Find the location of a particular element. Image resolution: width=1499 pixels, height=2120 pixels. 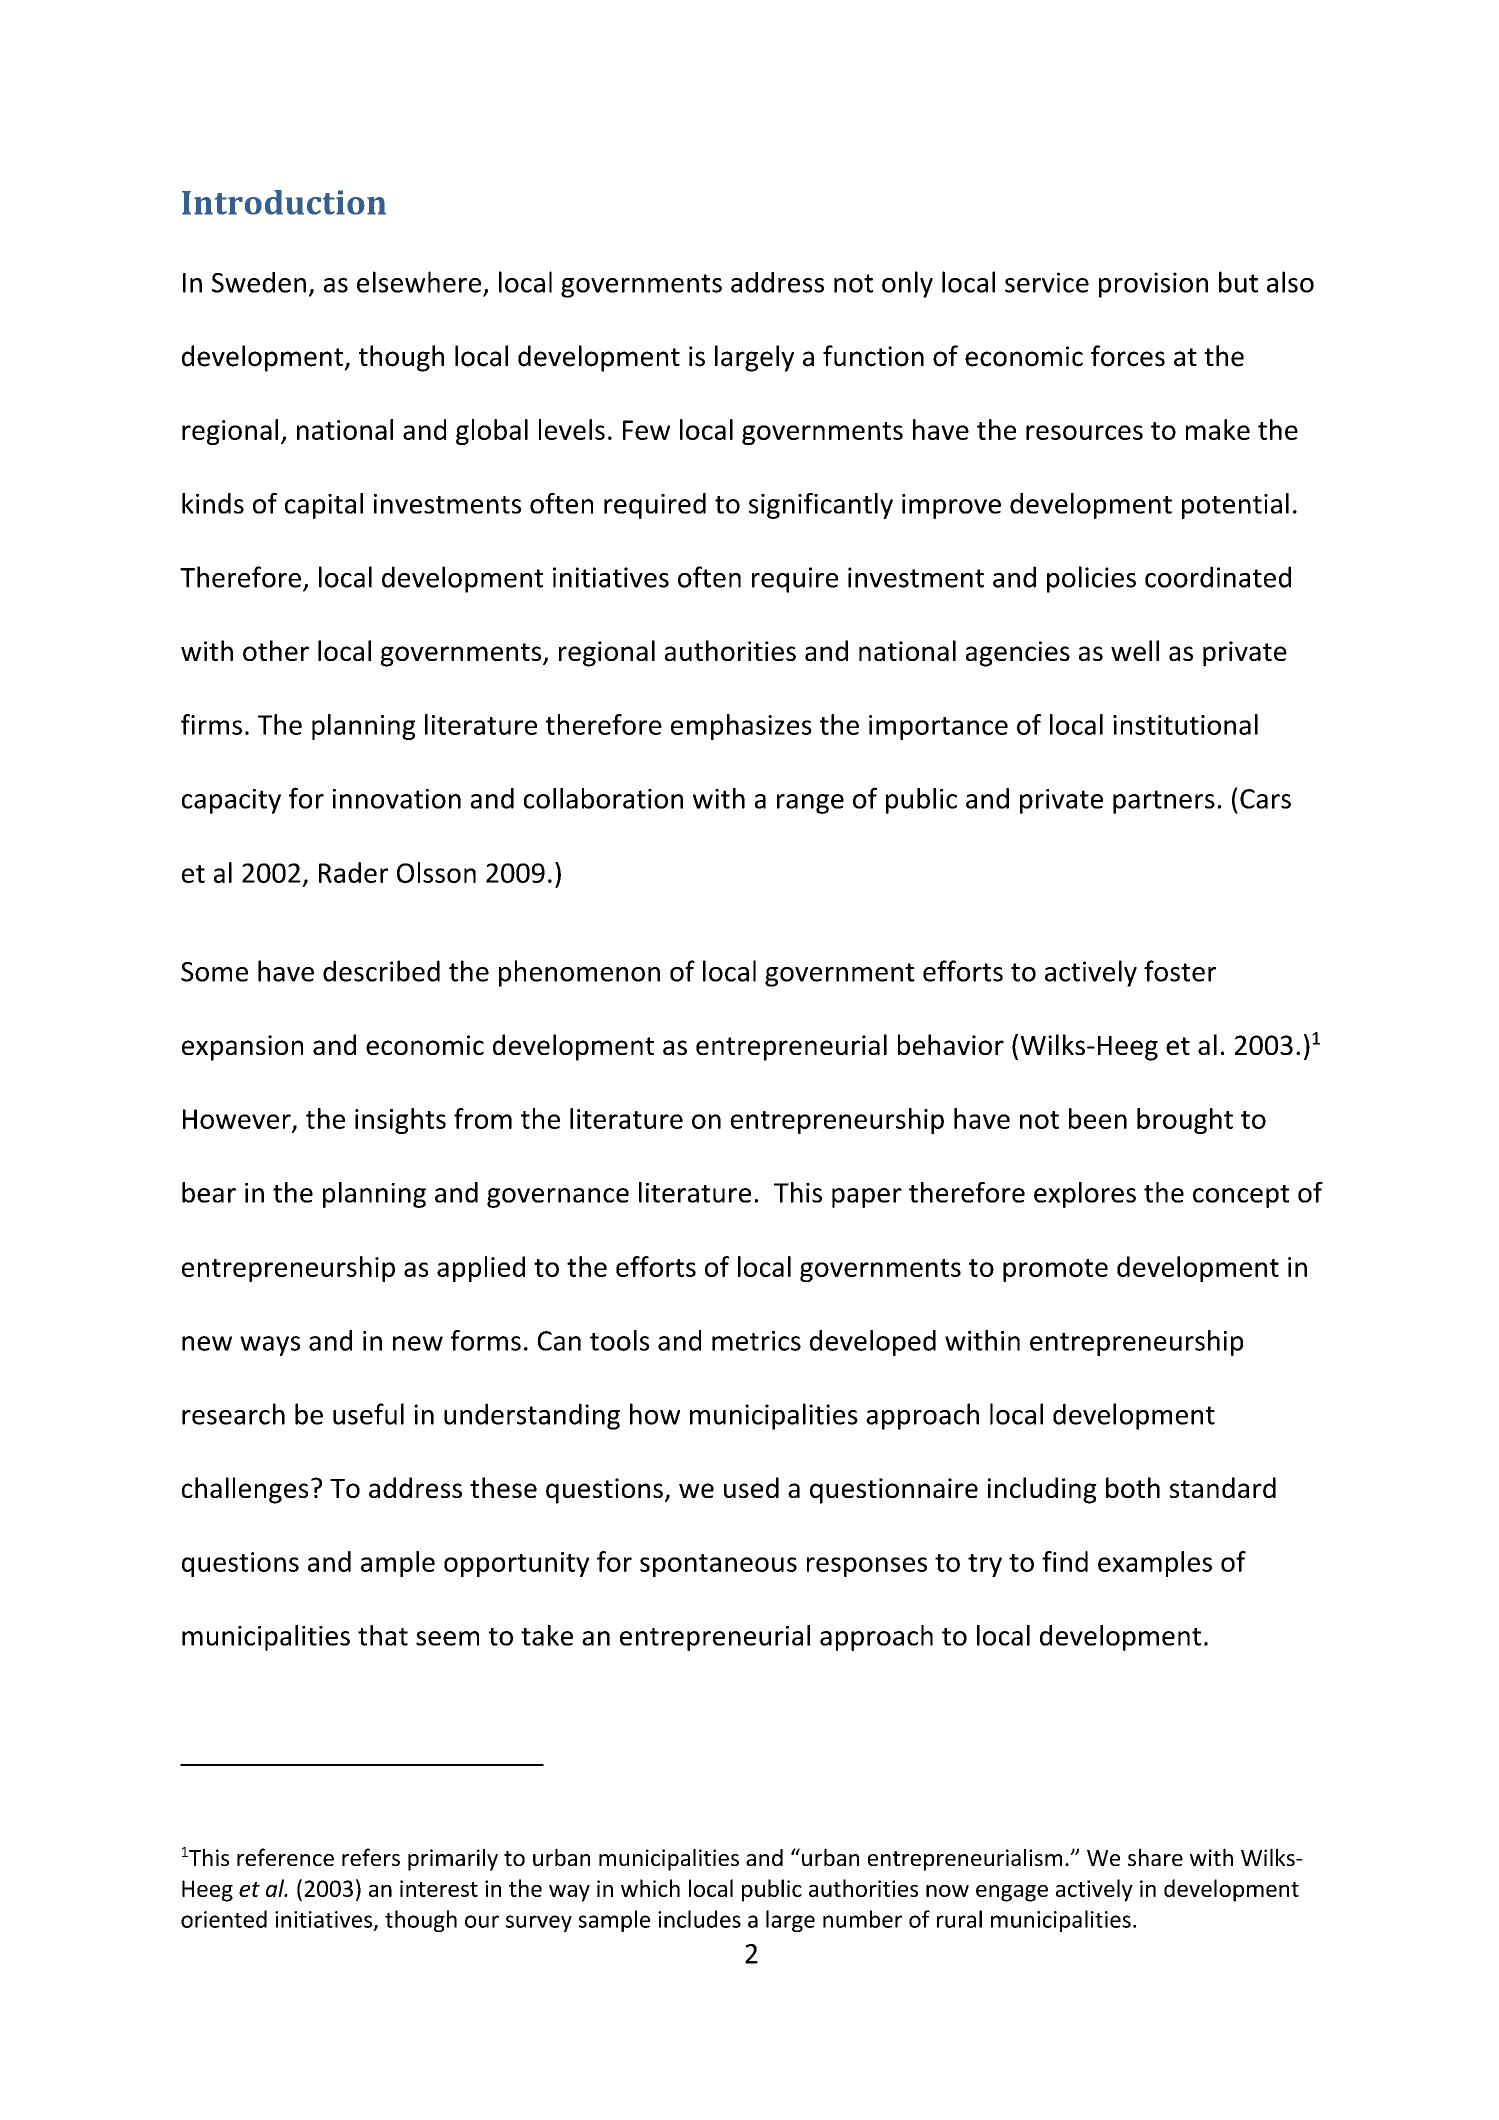

Introduction is located at coordinates (284, 202).
